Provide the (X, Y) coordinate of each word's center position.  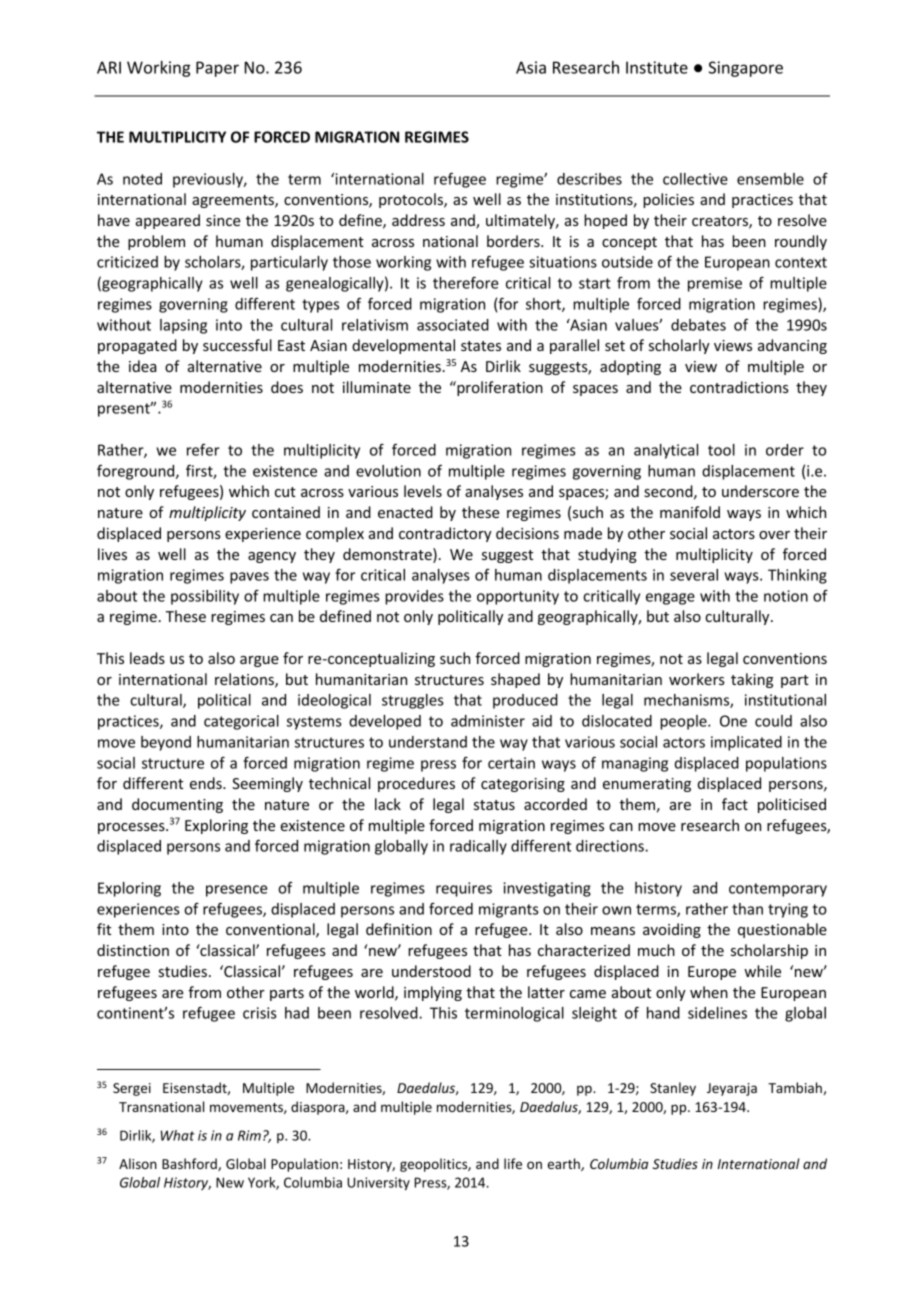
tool (721, 450)
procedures (416, 784)
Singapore (746, 69)
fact (735, 804)
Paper (217, 69)
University (378, 1184)
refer (203, 450)
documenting (177, 805)
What (178, 1135)
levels (423, 491)
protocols (412, 200)
